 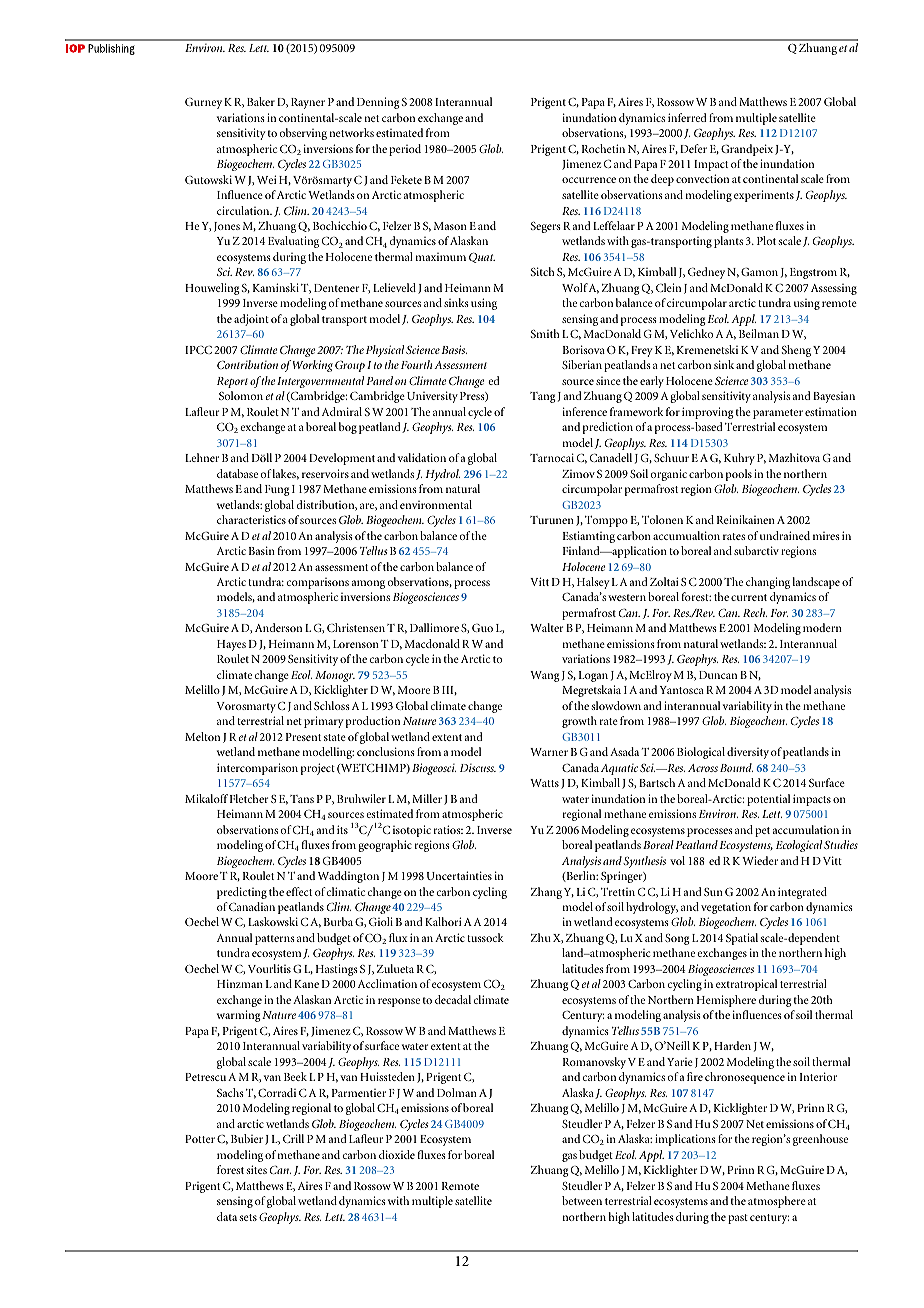 I want to click on Anderson, so click(x=278, y=627).
